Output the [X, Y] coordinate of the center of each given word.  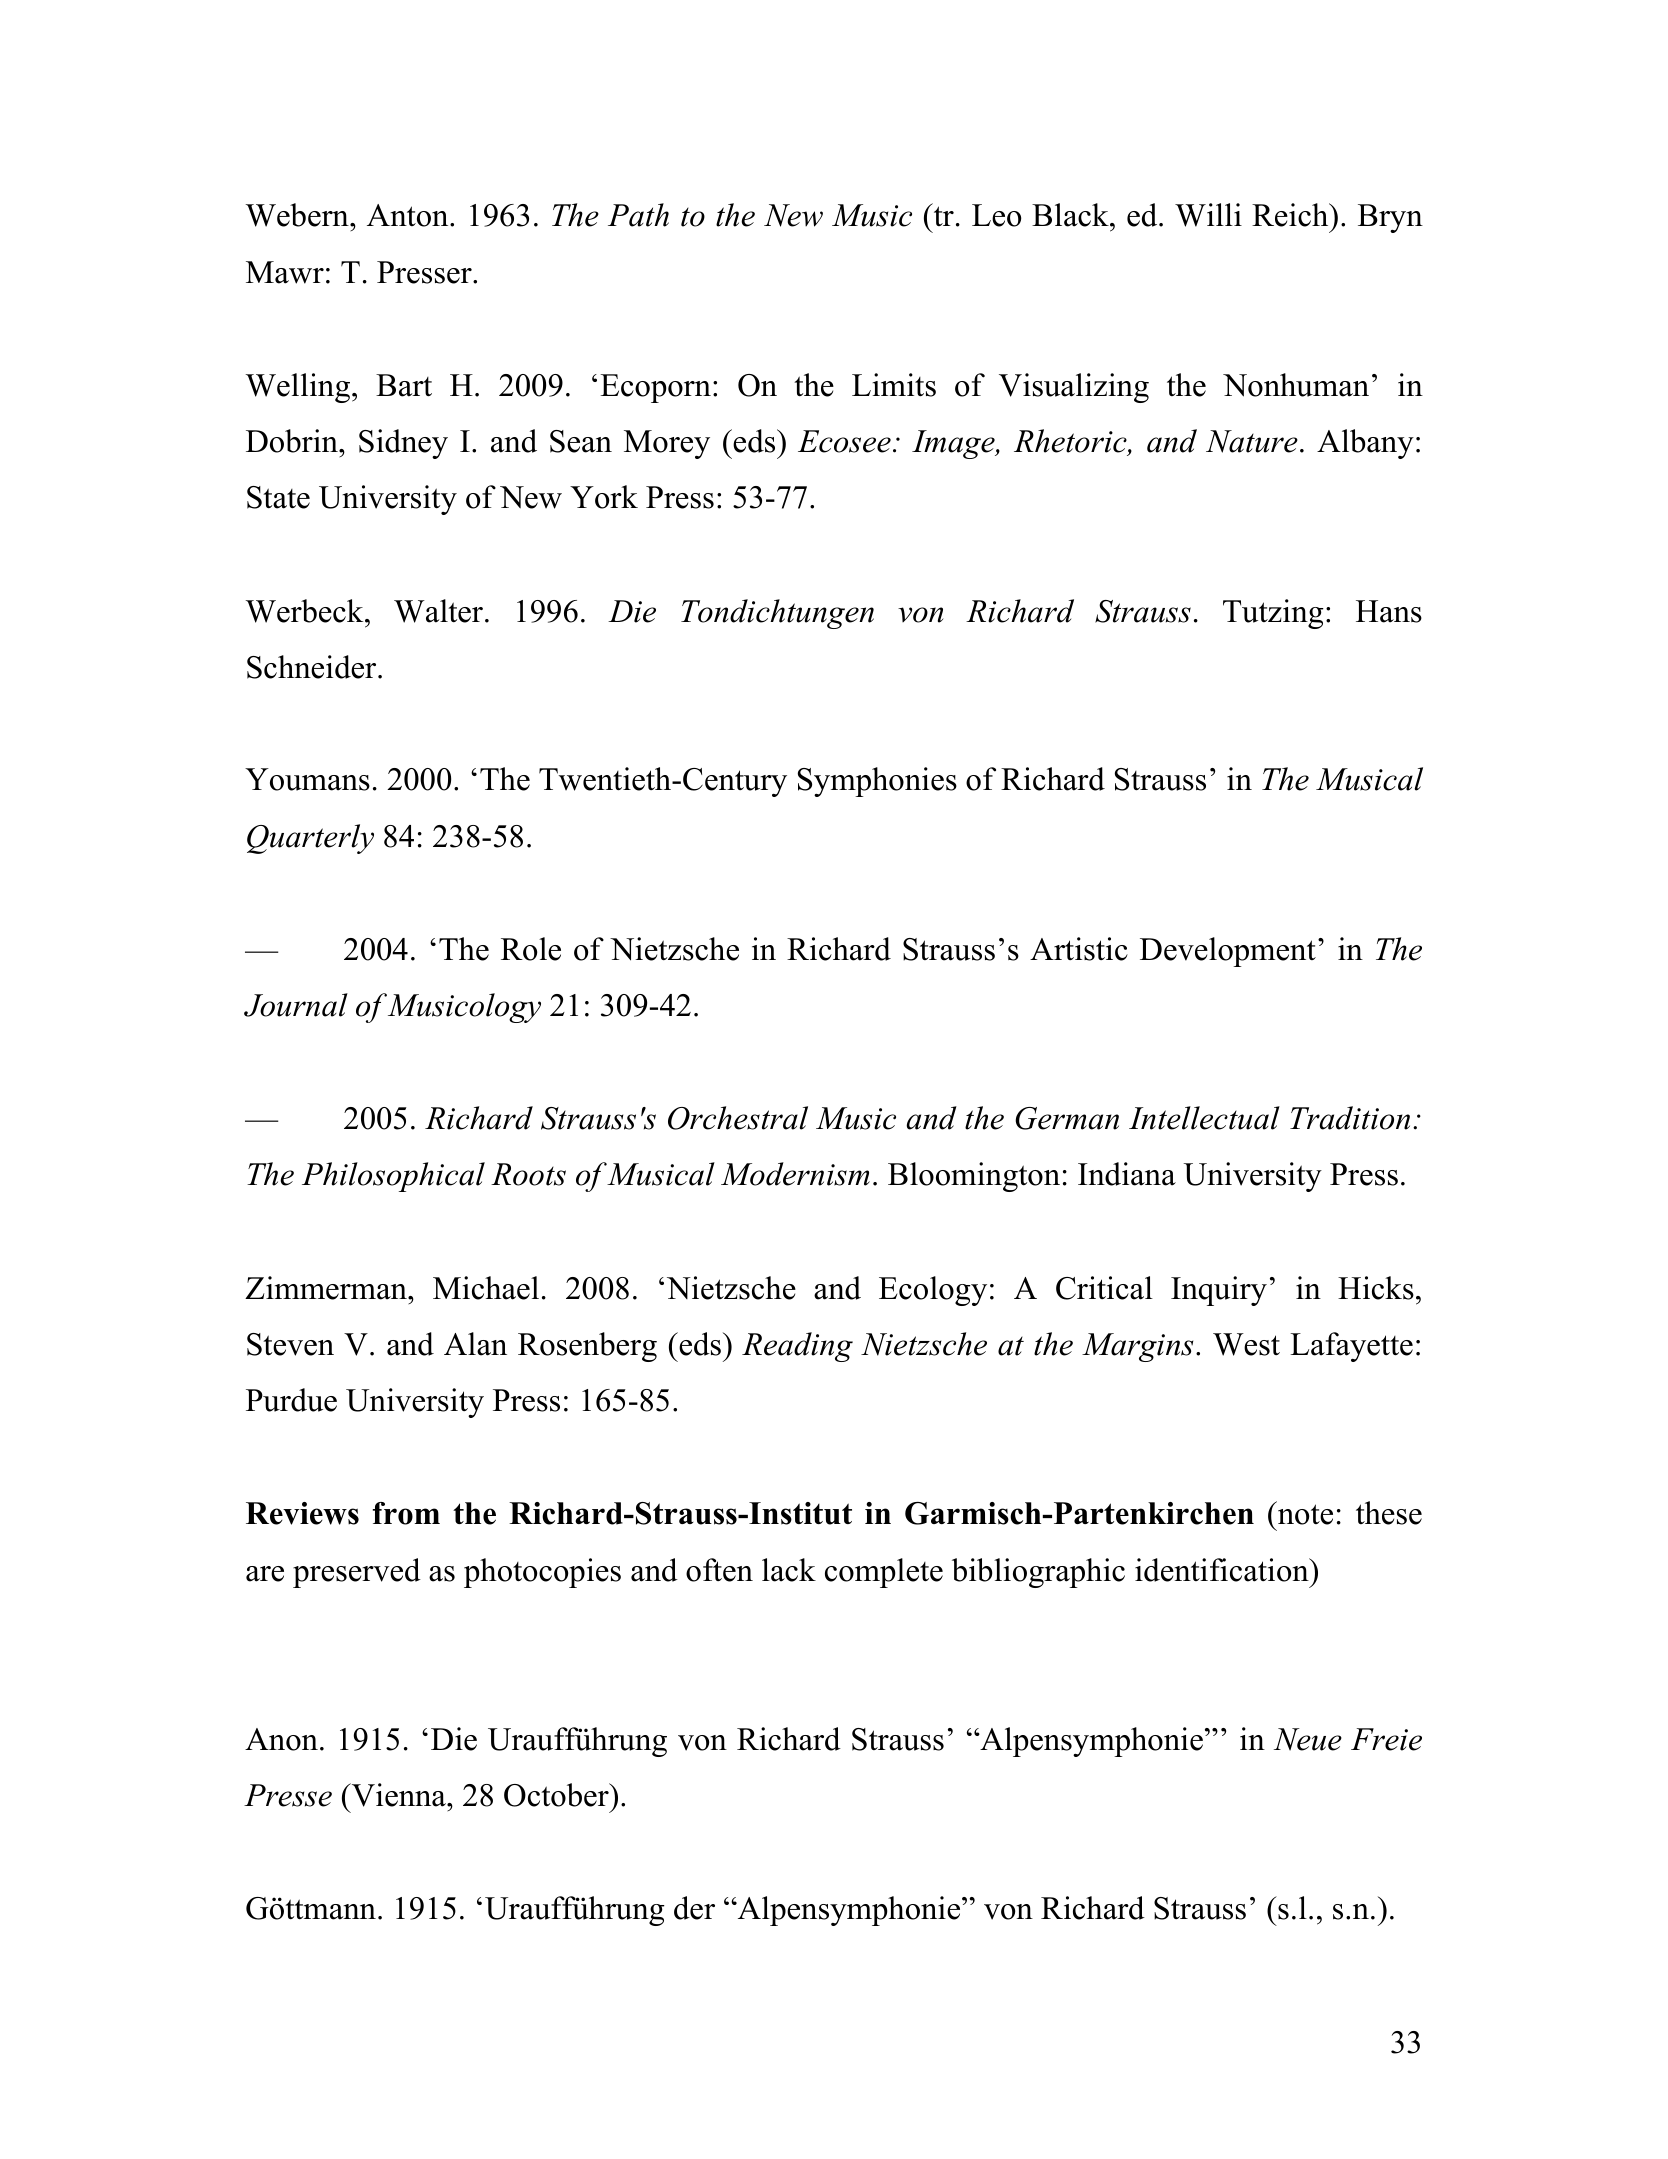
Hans [1389, 611]
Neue [1308, 1739]
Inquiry [1219, 1291]
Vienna [398, 1795]
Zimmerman [327, 1288]
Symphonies [877, 782]
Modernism [795, 1174]
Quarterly [310, 839]
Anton [409, 215]
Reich [1291, 215]
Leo [996, 215]
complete [884, 1573]
